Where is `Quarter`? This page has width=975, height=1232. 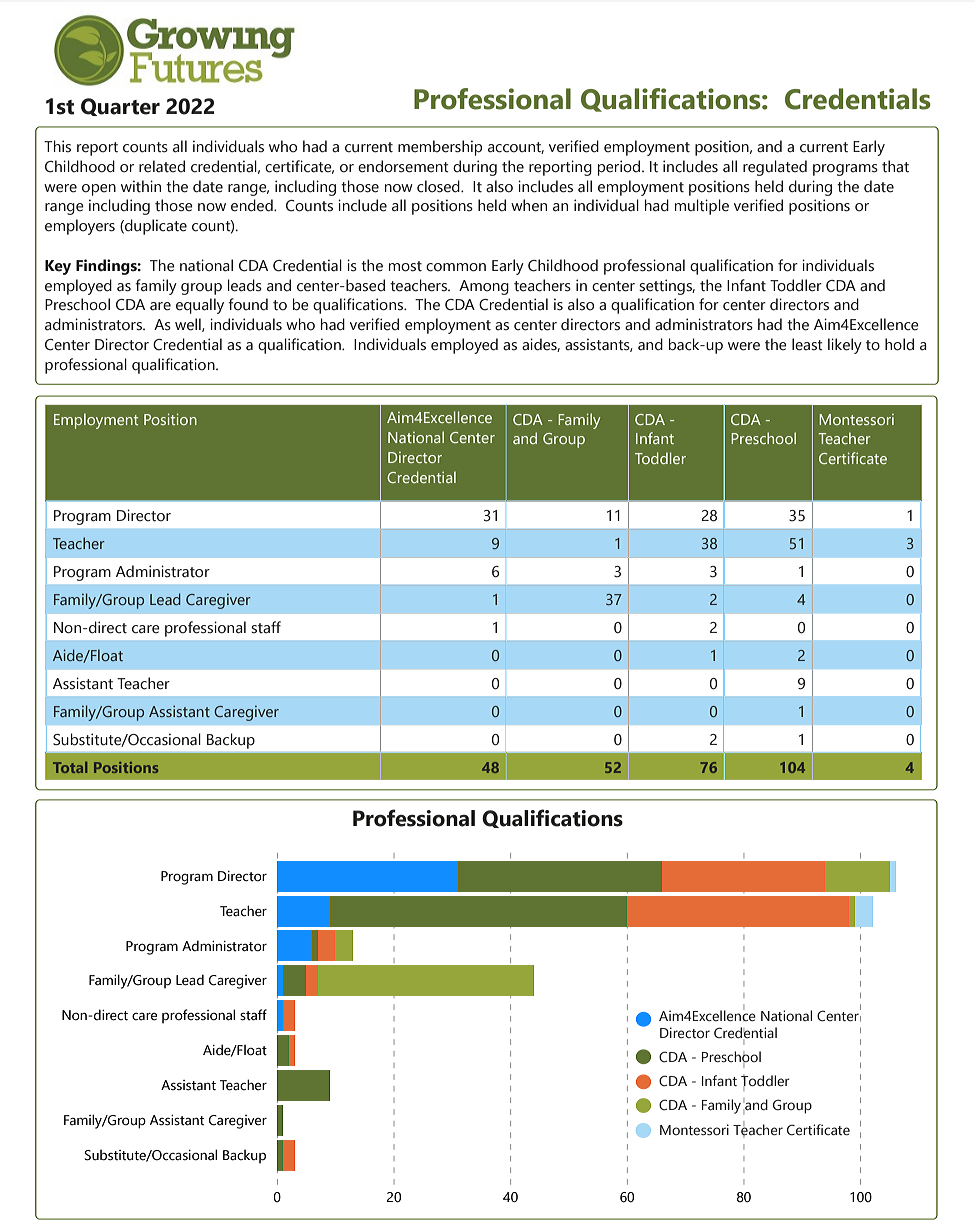 Quarter is located at coordinates (120, 107).
